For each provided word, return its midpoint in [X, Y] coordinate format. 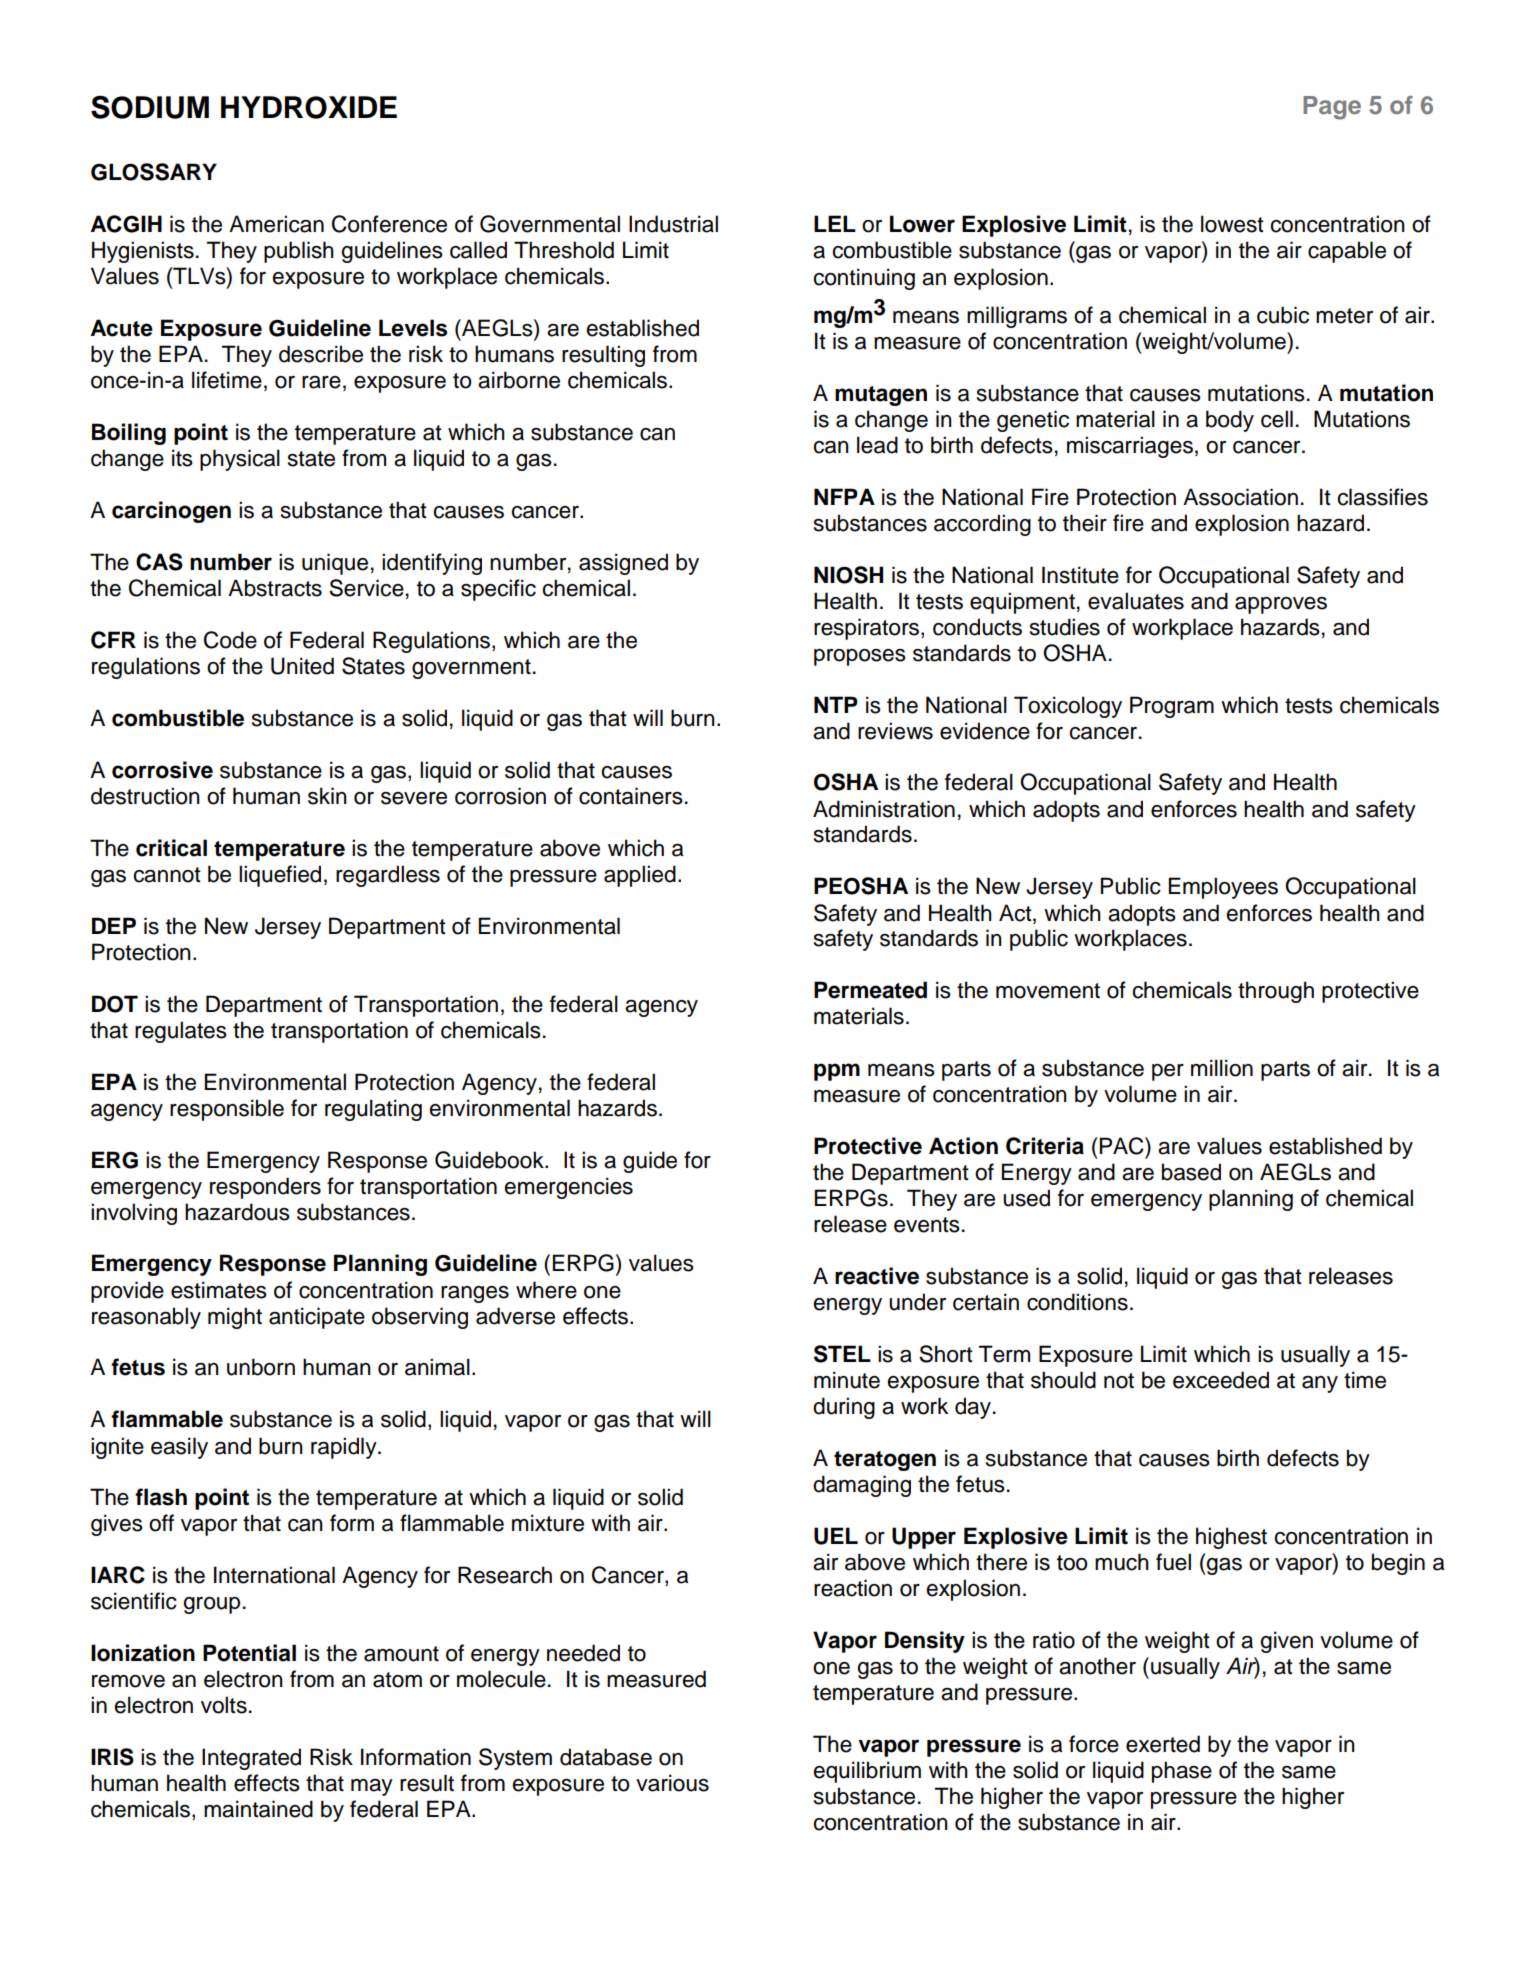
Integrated [251, 1759]
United [302, 666]
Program [1172, 707]
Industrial [673, 224]
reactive [877, 1276]
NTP [836, 704]
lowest [1232, 224]
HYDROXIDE [309, 107]
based [1191, 1172]
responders [265, 1188]
